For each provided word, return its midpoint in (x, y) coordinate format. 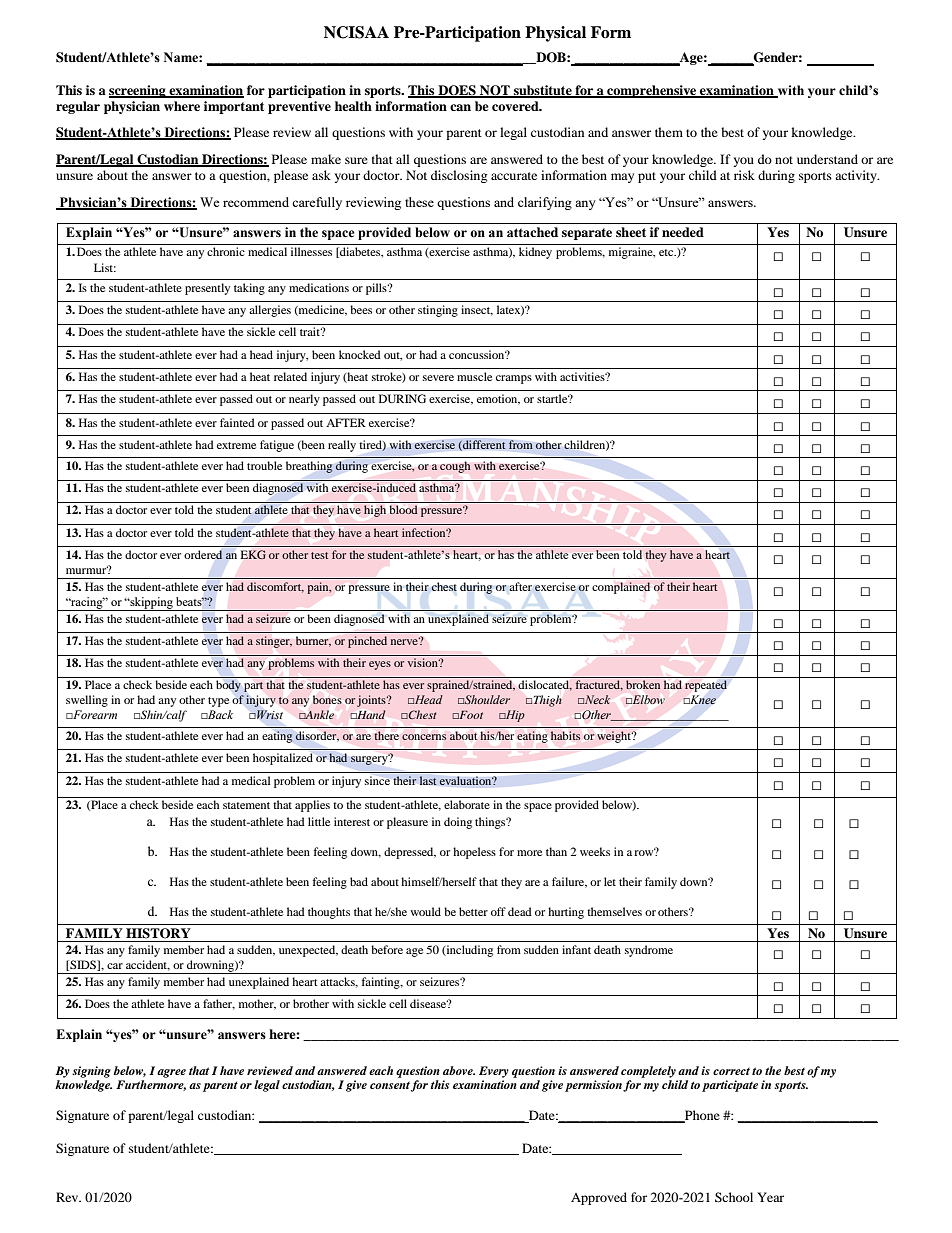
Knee (702, 699)
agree (171, 1073)
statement (246, 805)
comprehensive (652, 91)
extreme (236, 445)
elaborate (467, 804)
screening (138, 91)
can (460, 107)
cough (455, 467)
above (459, 1070)
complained (621, 588)
